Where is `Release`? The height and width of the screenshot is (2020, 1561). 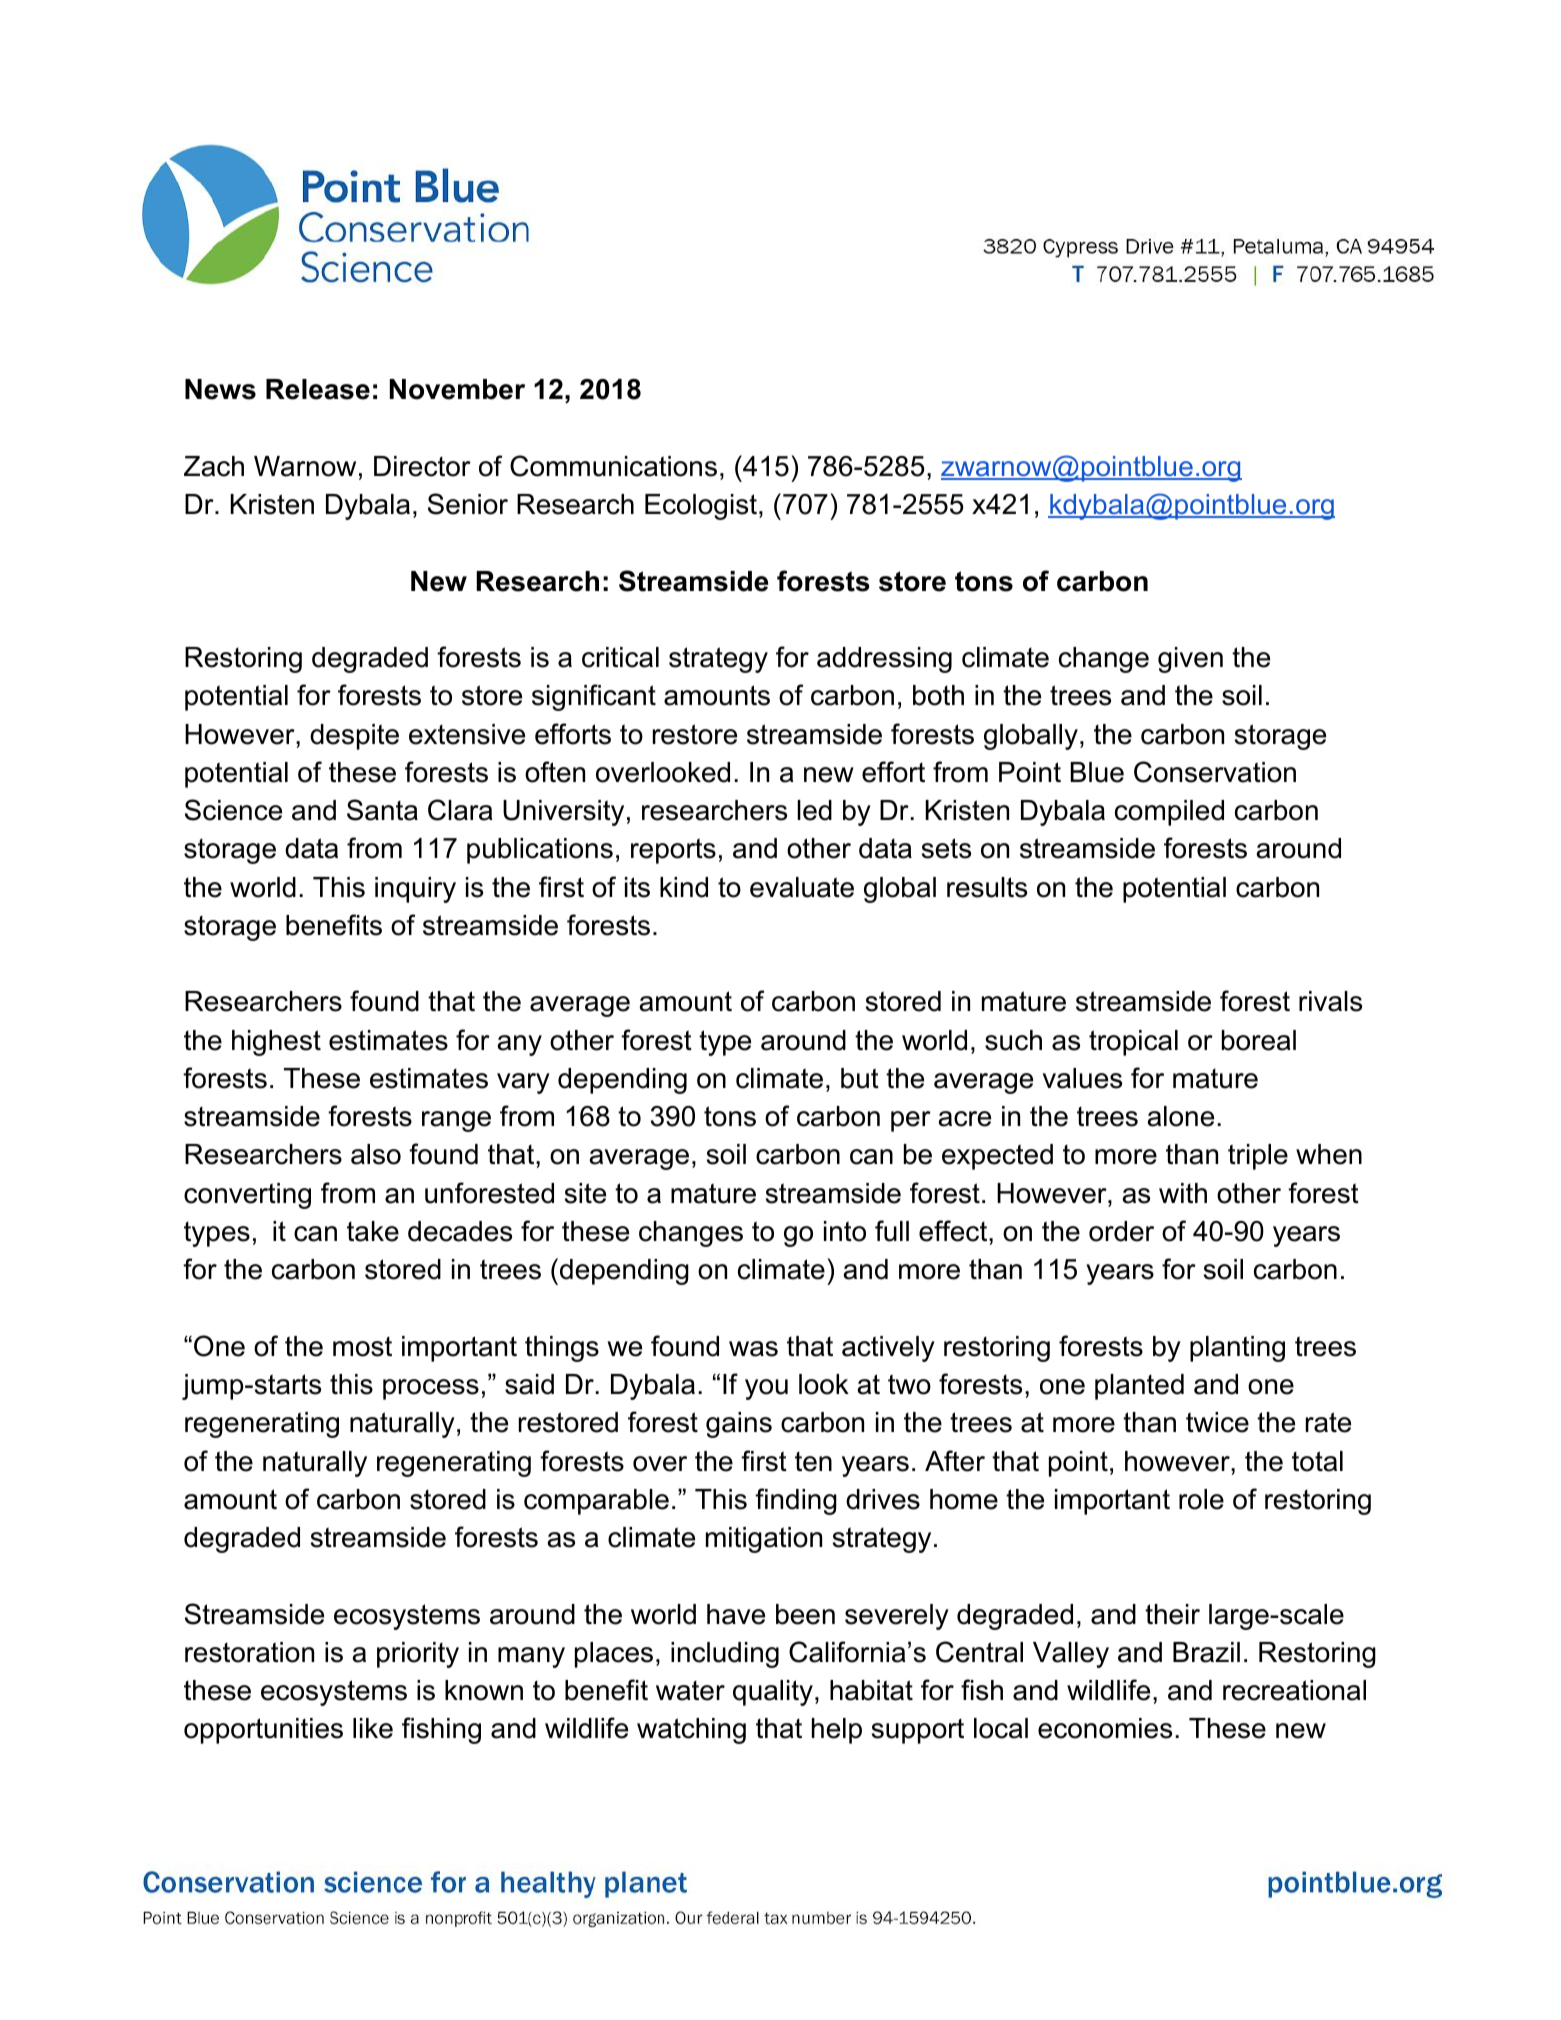
Release is located at coordinates (318, 389).
